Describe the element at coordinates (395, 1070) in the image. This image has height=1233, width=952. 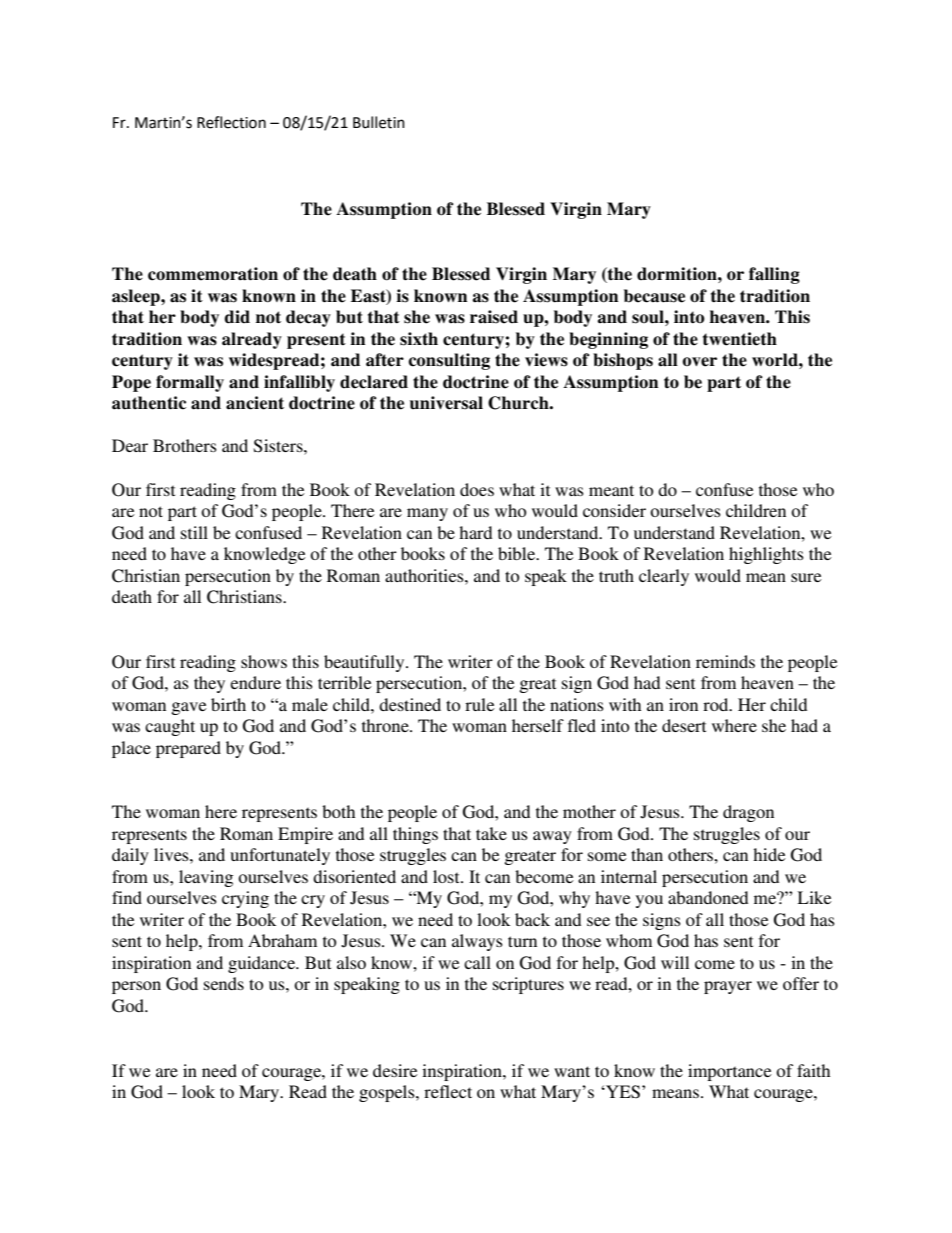
I see `desire` at that location.
